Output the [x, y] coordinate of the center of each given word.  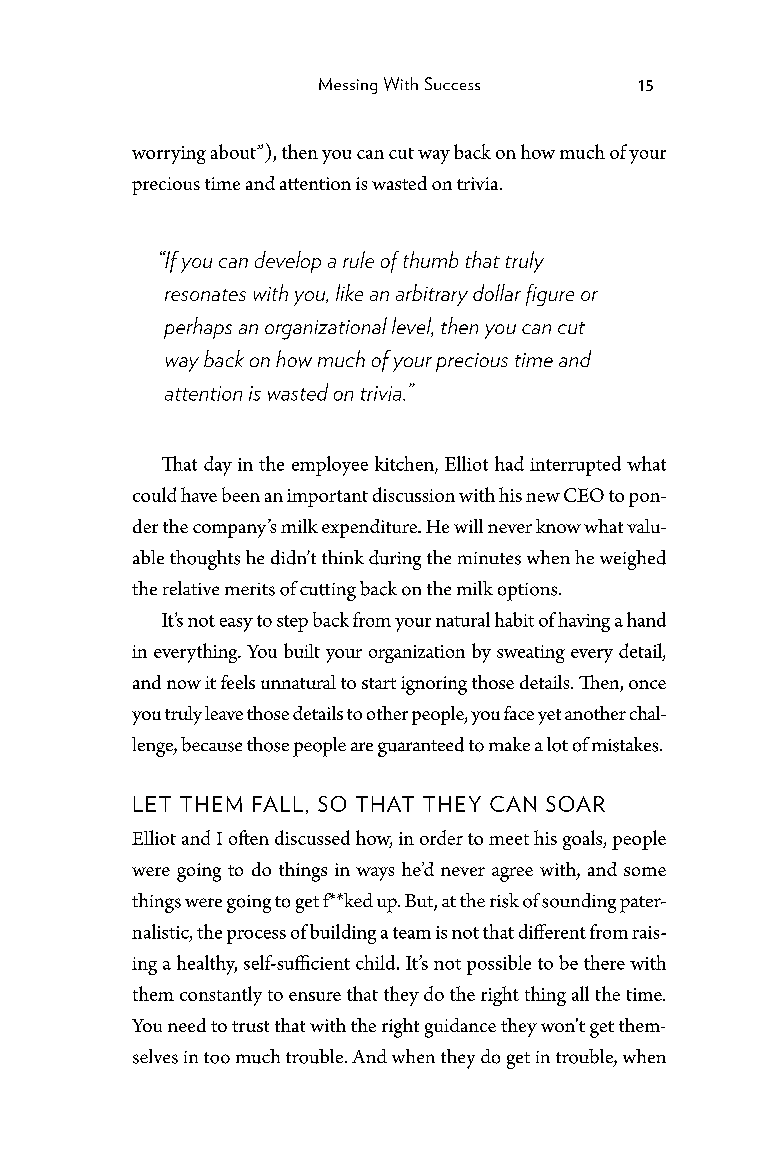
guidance [460, 1028]
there [604, 962]
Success [452, 83]
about [234, 151]
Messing [348, 86]
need [187, 1025]
